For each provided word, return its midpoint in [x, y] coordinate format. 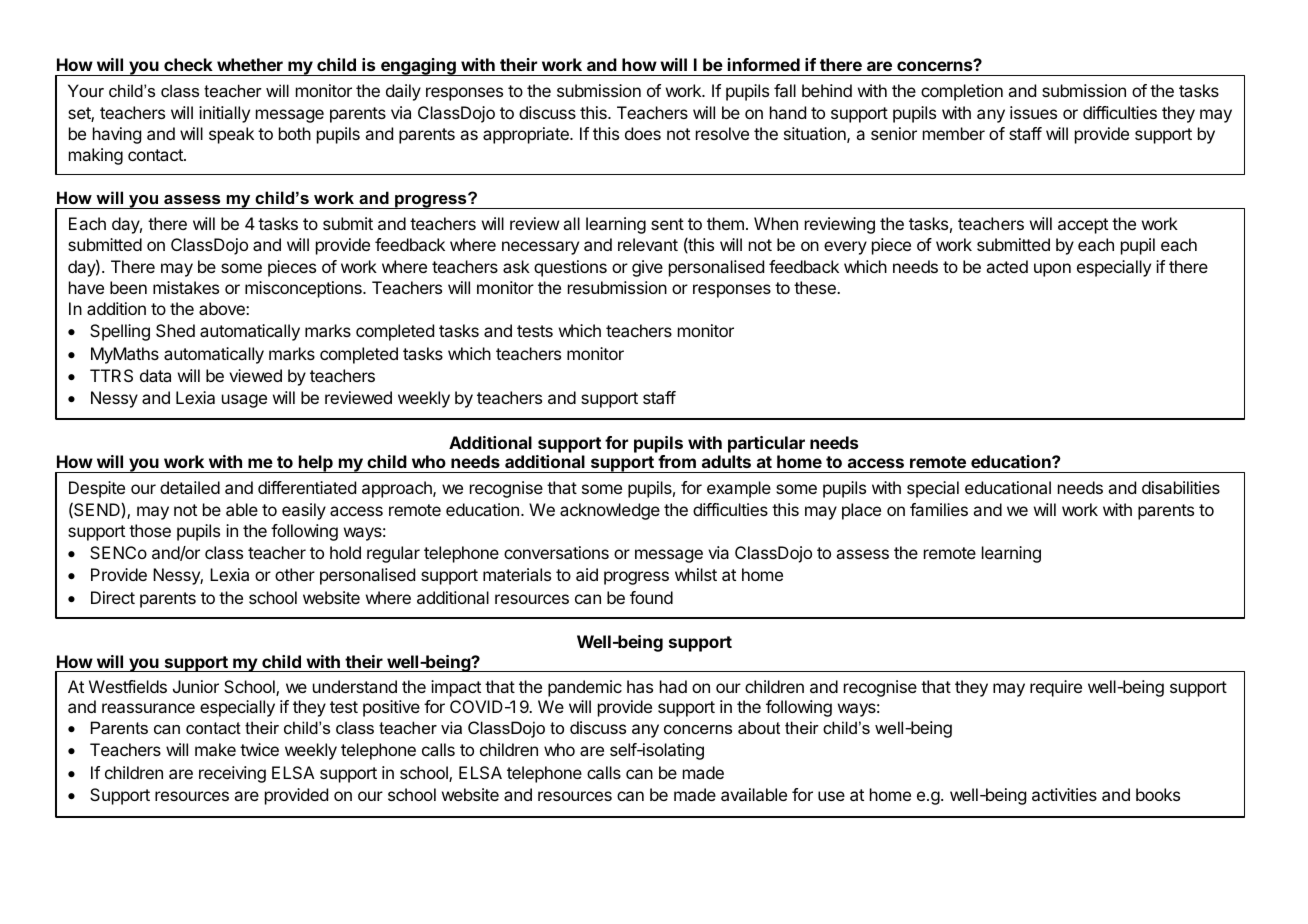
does [643, 133]
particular [766, 444]
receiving [232, 774]
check [188, 64]
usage [244, 401]
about [759, 727]
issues [1033, 112]
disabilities [1181, 487]
